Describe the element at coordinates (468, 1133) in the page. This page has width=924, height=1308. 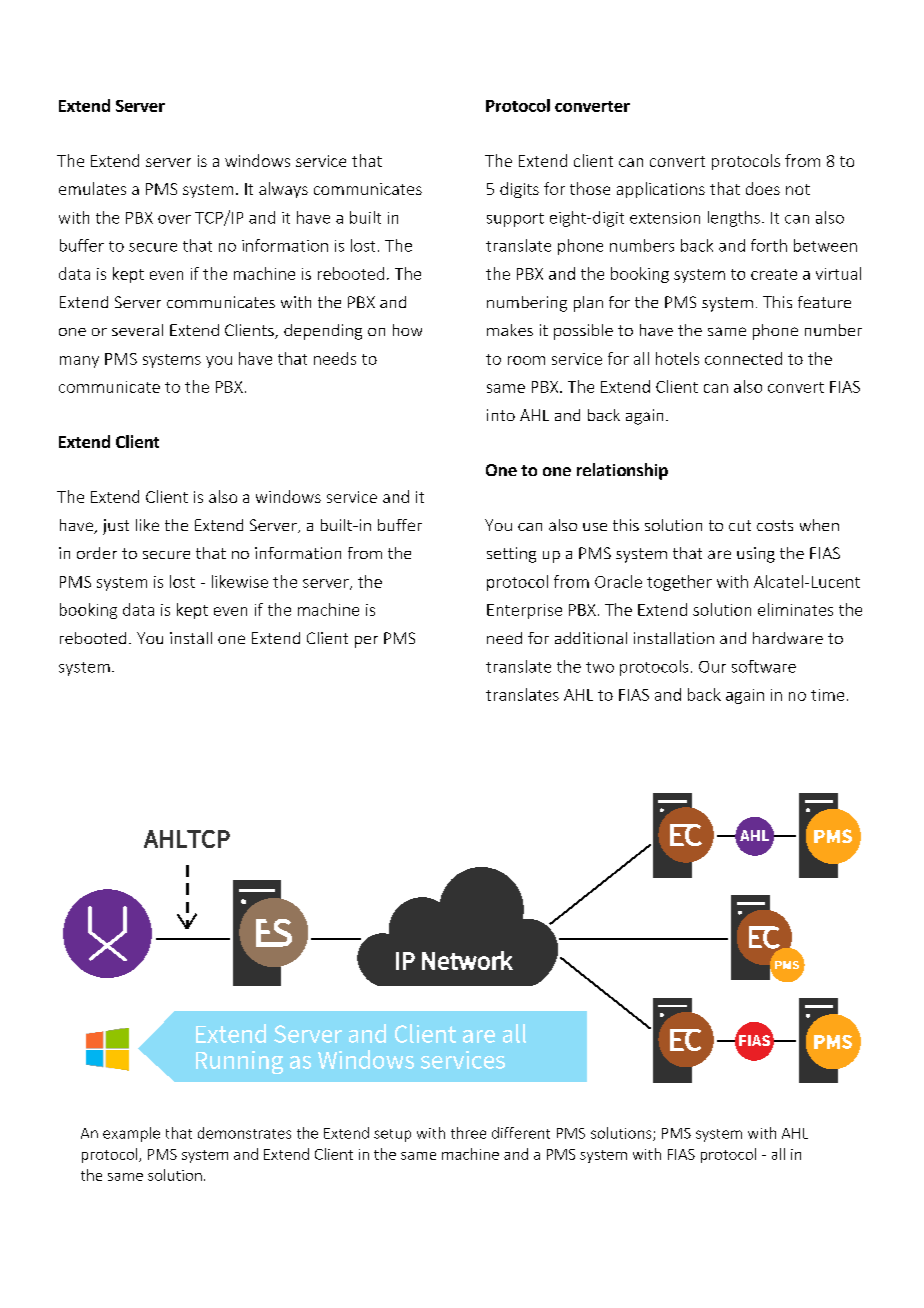
I see `three` at that location.
